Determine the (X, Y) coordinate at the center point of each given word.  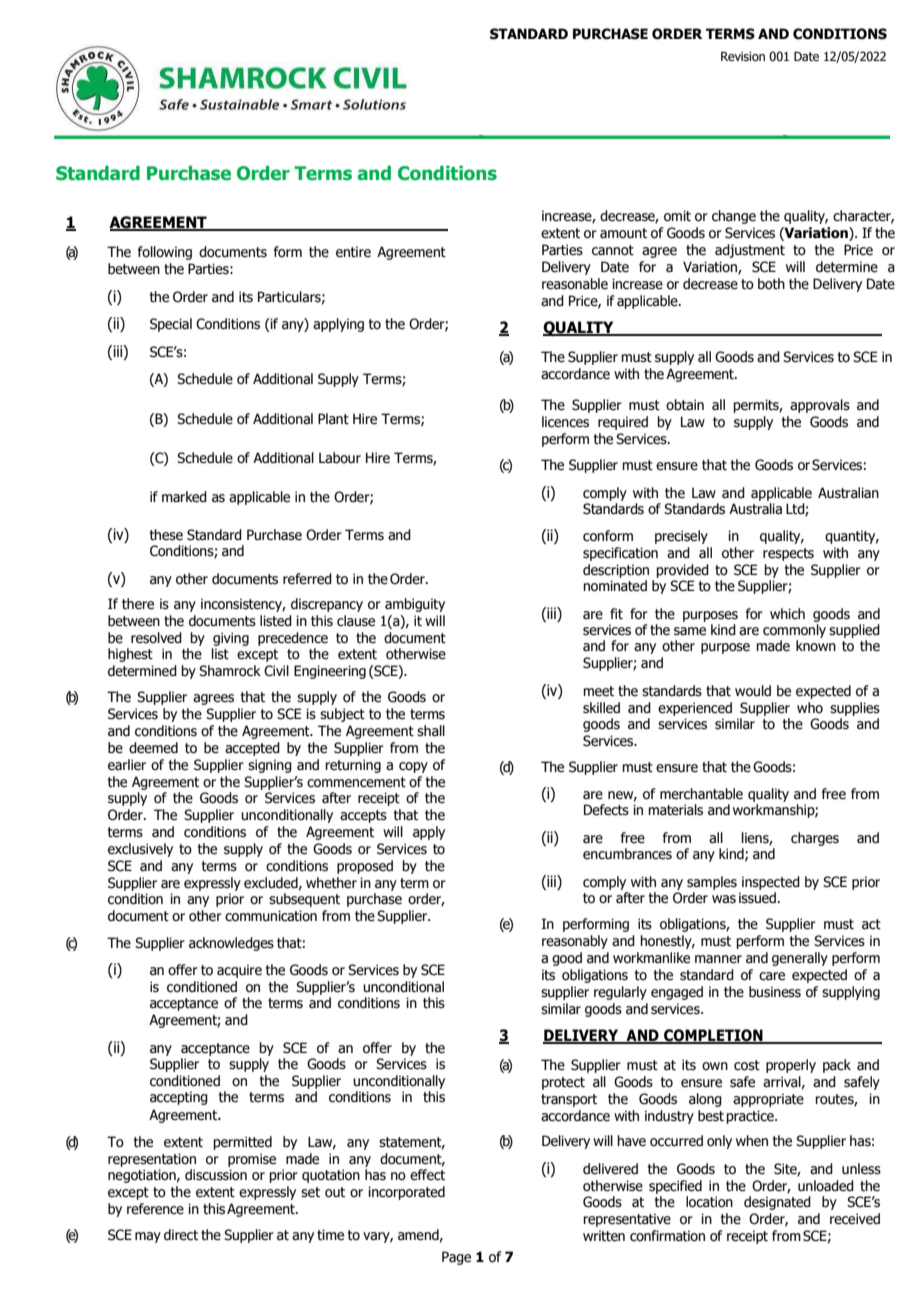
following (165, 253)
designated (777, 1203)
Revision (743, 56)
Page (456, 1258)
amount (623, 233)
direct (181, 1235)
